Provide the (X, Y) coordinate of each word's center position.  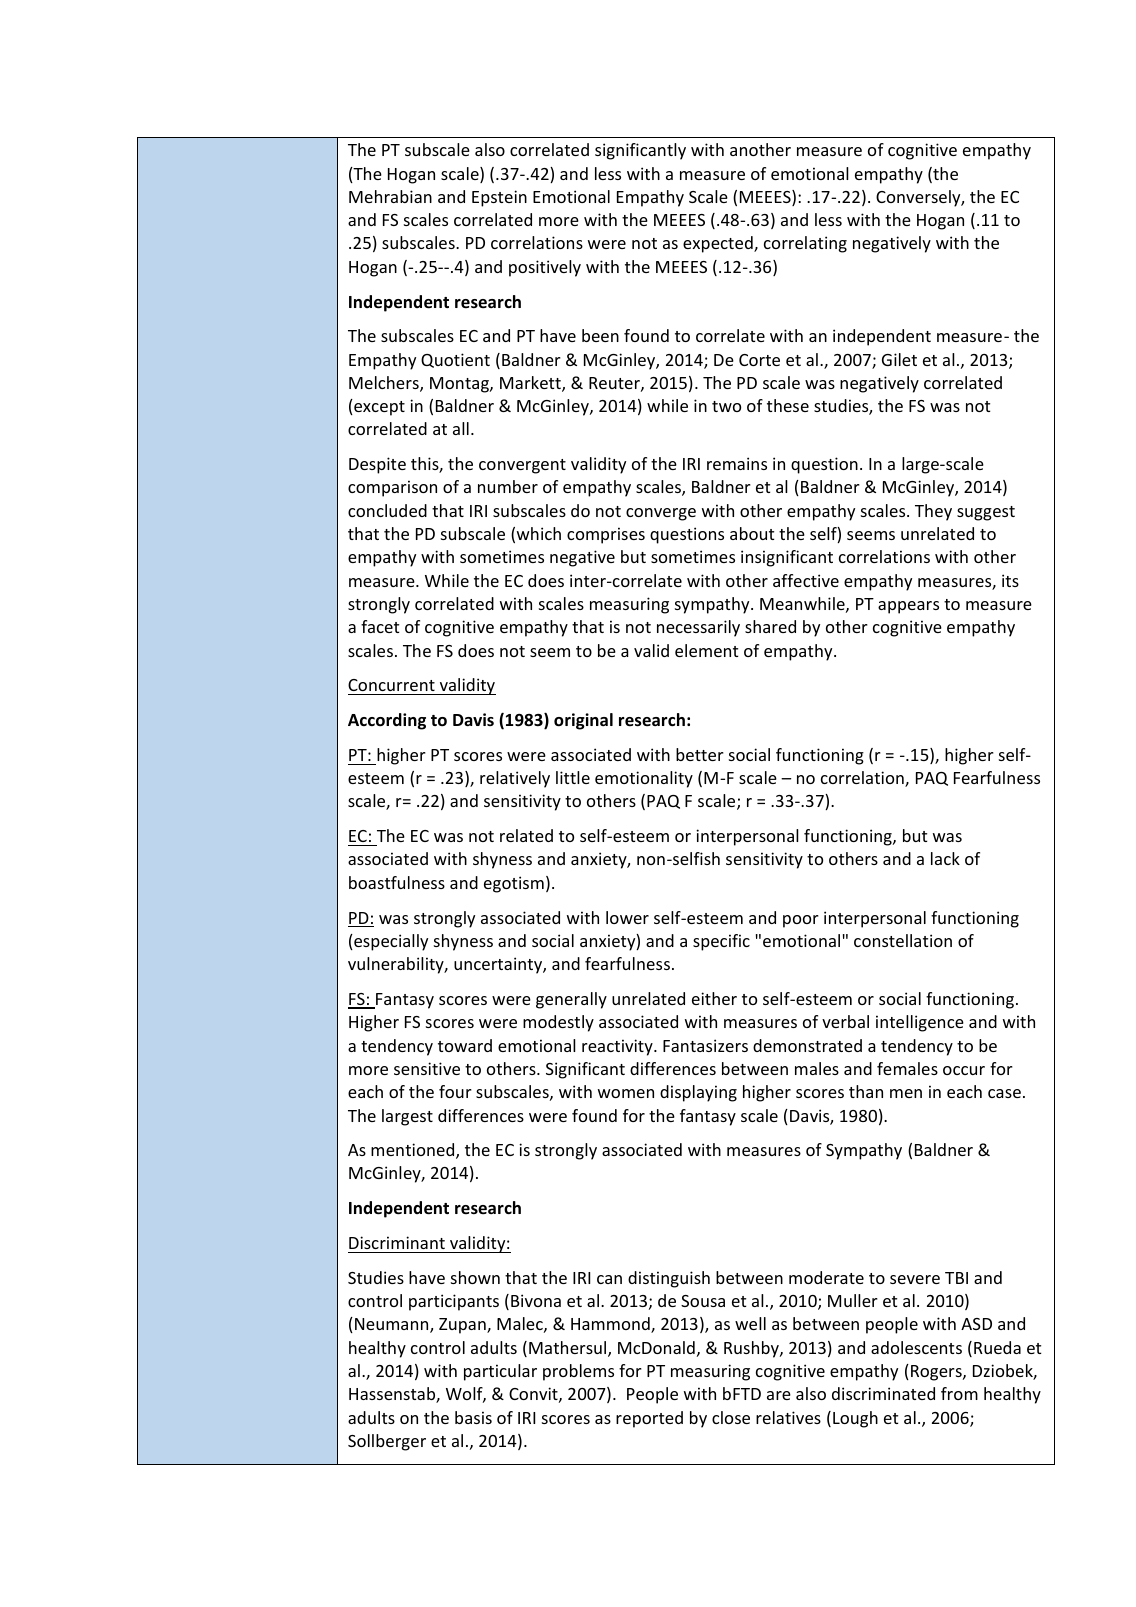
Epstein (499, 198)
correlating (805, 244)
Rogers (937, 1373)
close (731, 1417)
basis (473, 1417)
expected (719, 244)
